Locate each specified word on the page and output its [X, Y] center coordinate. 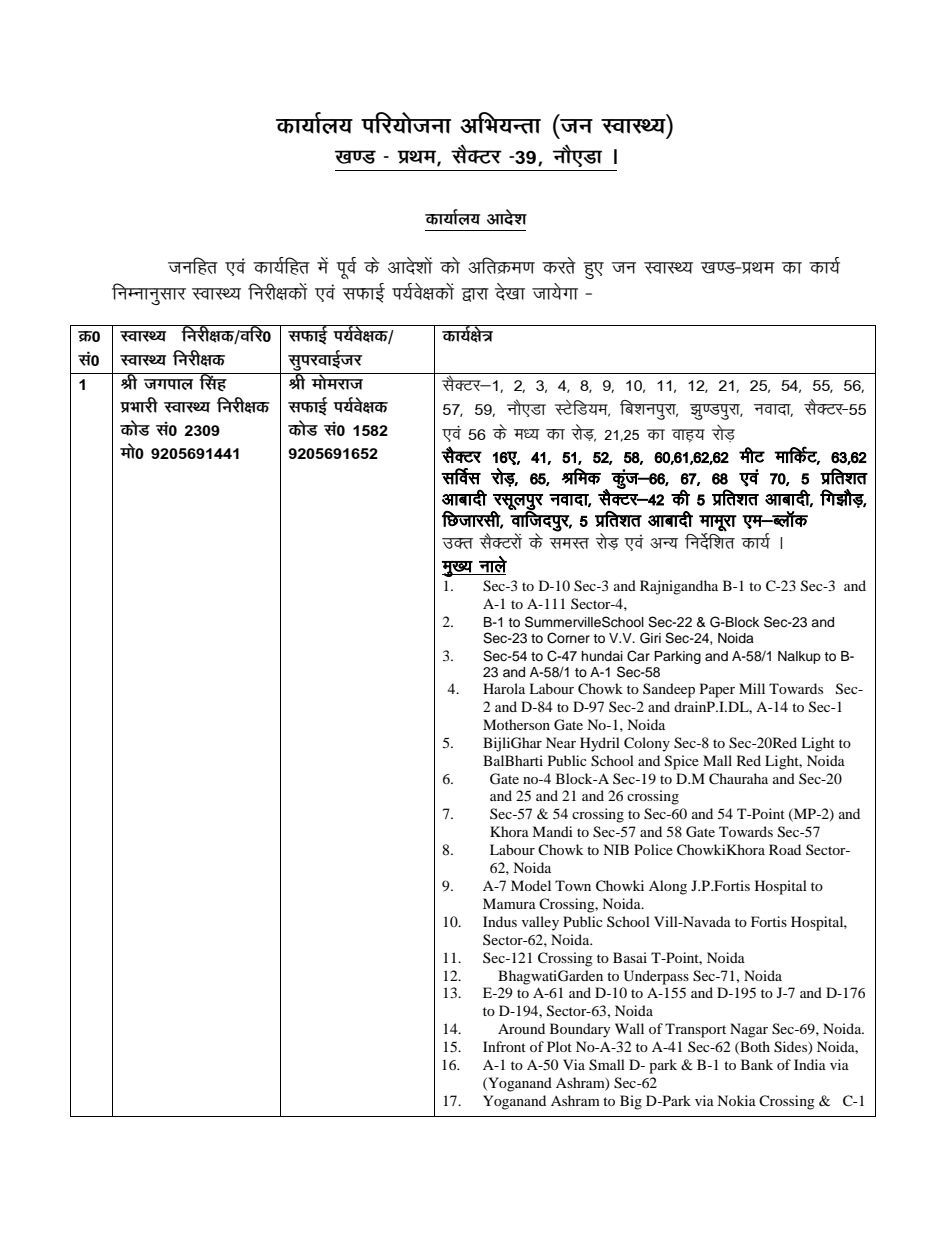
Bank [757, 1064]
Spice [682, 762]
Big [631, 1102]
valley [540, 923]
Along [668, 887]
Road [785, 849]
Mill [752, 688]
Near [561, 742]
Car [638, 656]
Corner [568, 638]
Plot [559, 1046]
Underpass [656, 977]
